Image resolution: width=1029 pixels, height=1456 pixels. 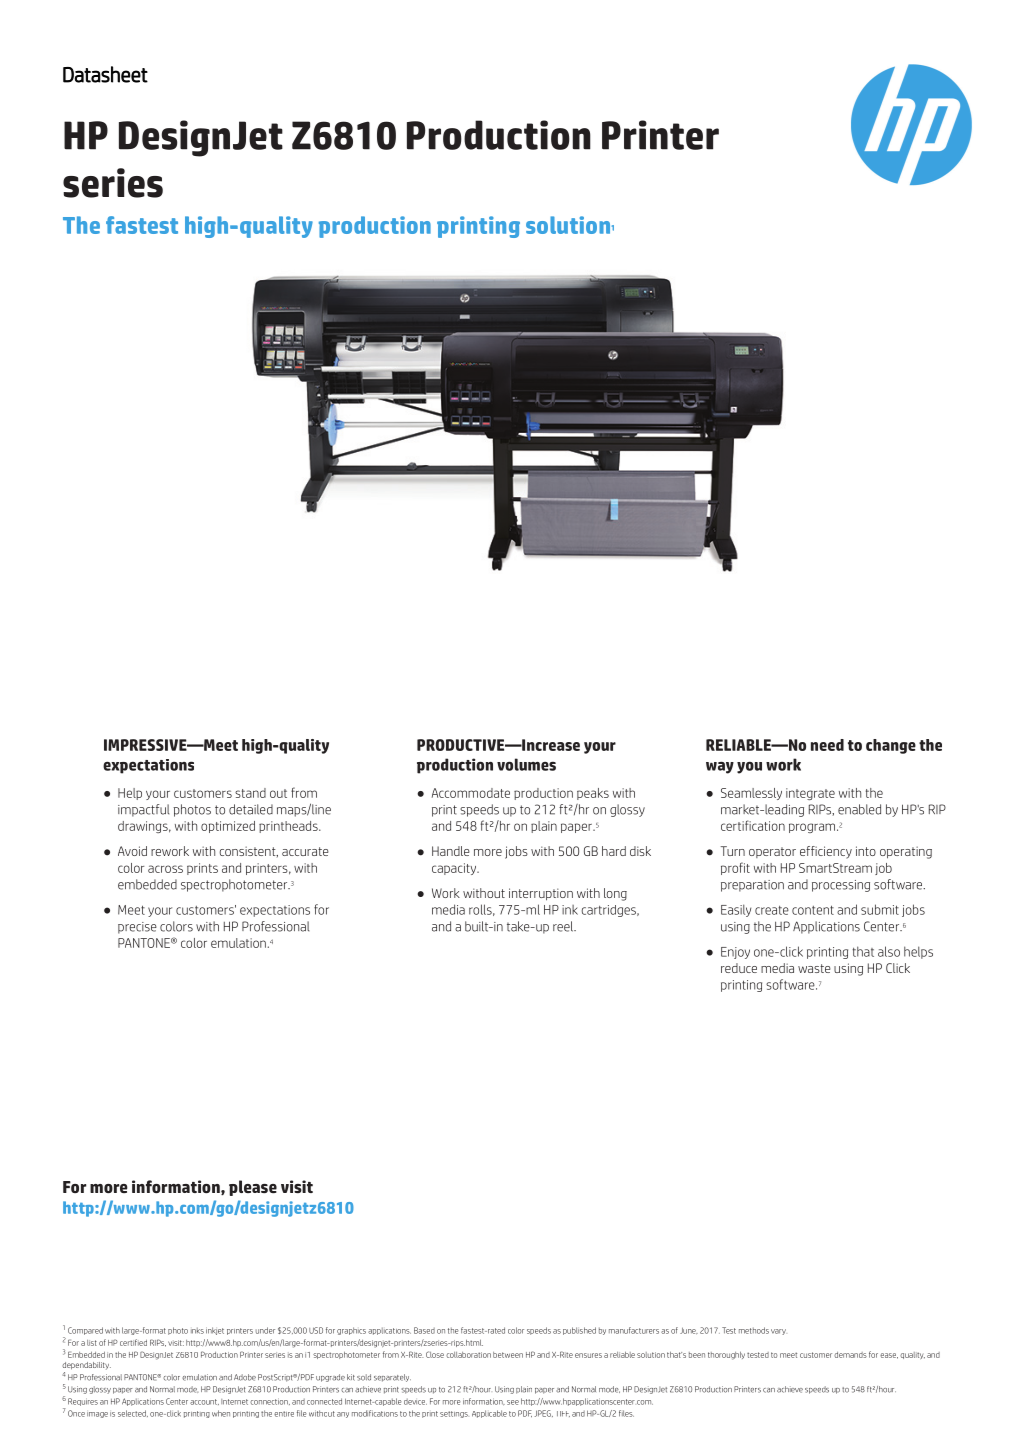 What do you see at coordinates (105, 74) in the screenshot?
I see `Datasheet` at bounding box center [105, 74].
